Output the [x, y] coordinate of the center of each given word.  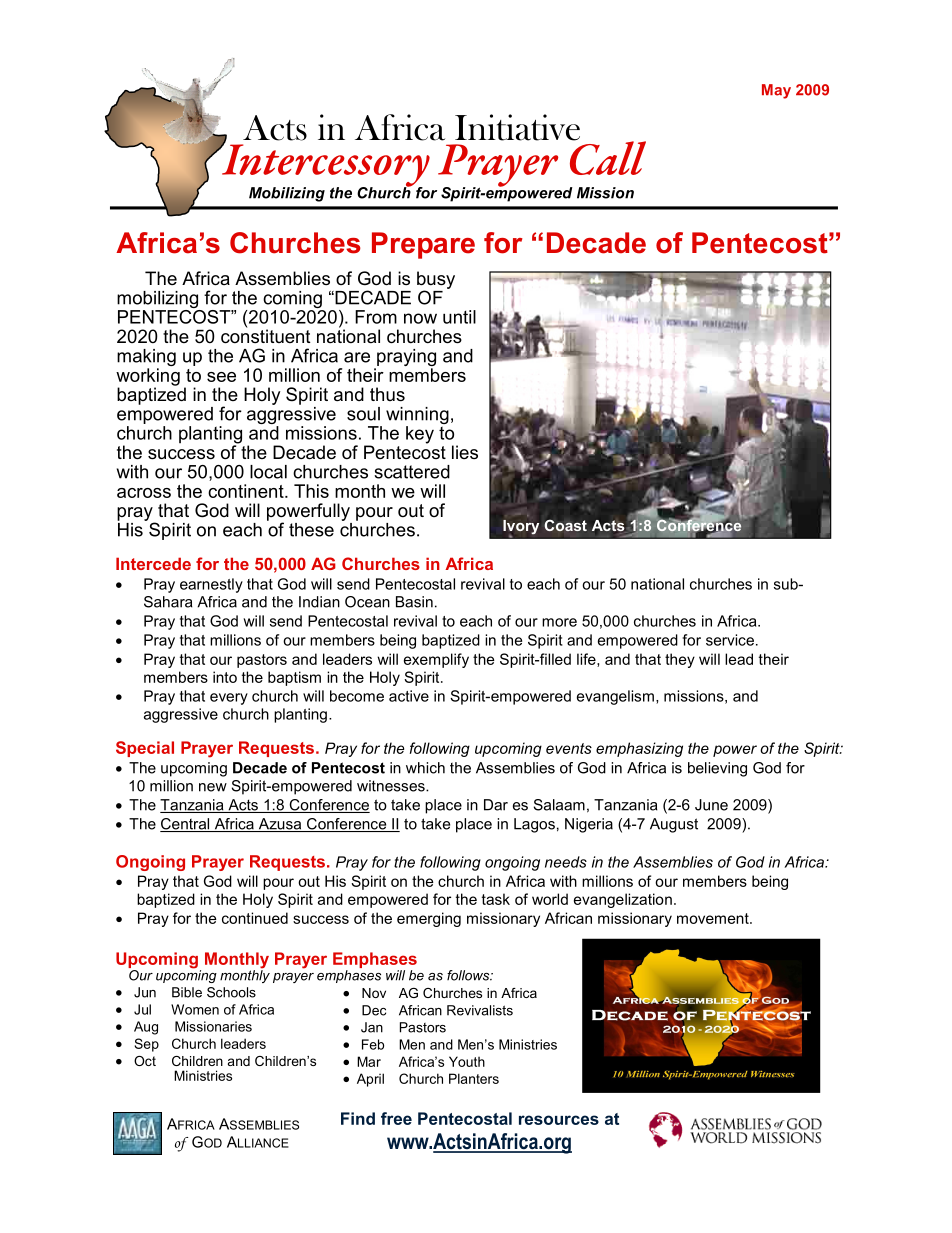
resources [559, 1120]
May [776, 91]
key [420, 435]
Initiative [517, 127]
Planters [474, 1078]
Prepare [423, 245]
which [425, 768]
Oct [145, 1061]
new [213, 787]
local [268, 472]
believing [717, 769]
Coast [565, 525]
